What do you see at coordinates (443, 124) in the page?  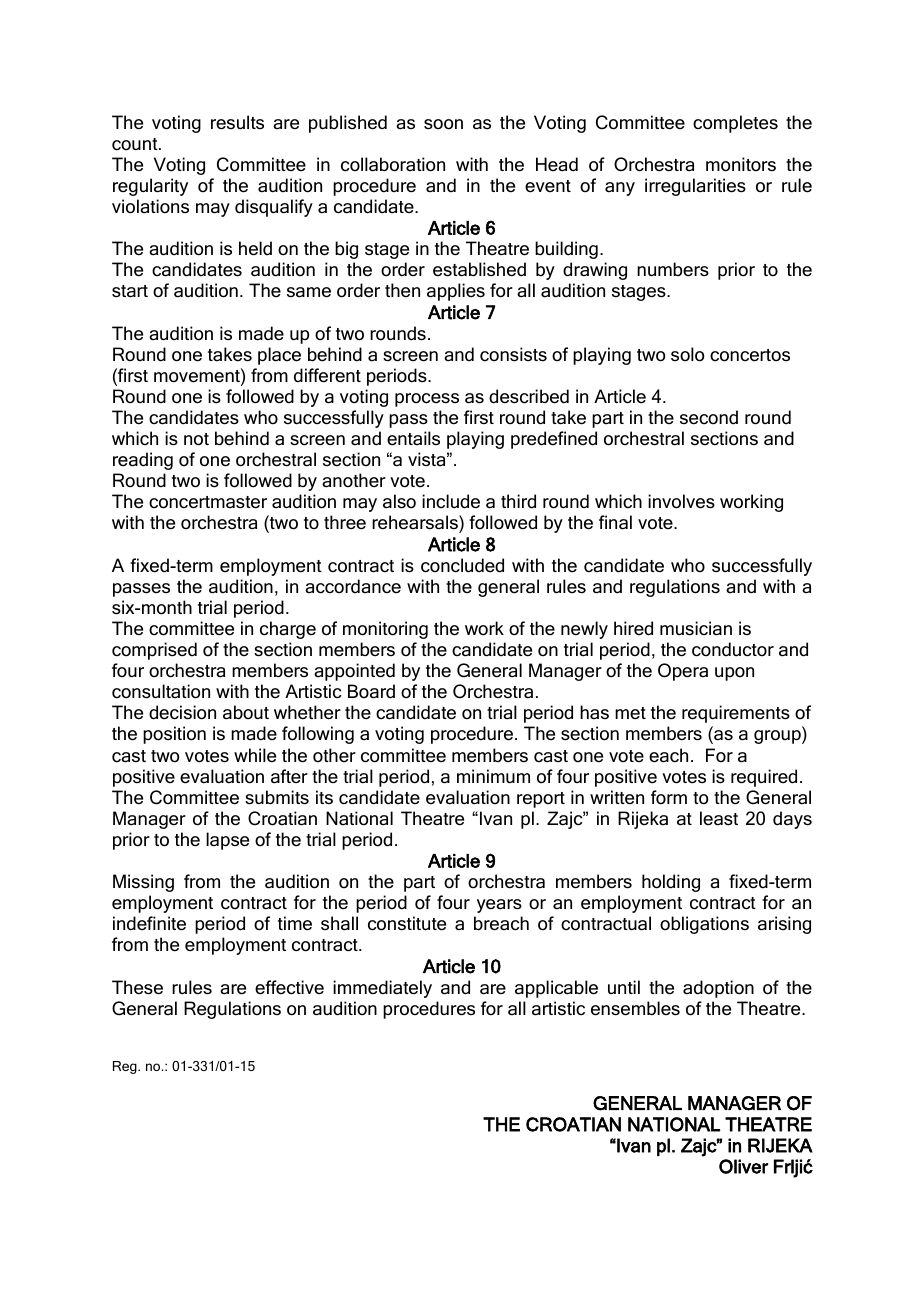 I see `soon` at bounding box center [443, 124].
